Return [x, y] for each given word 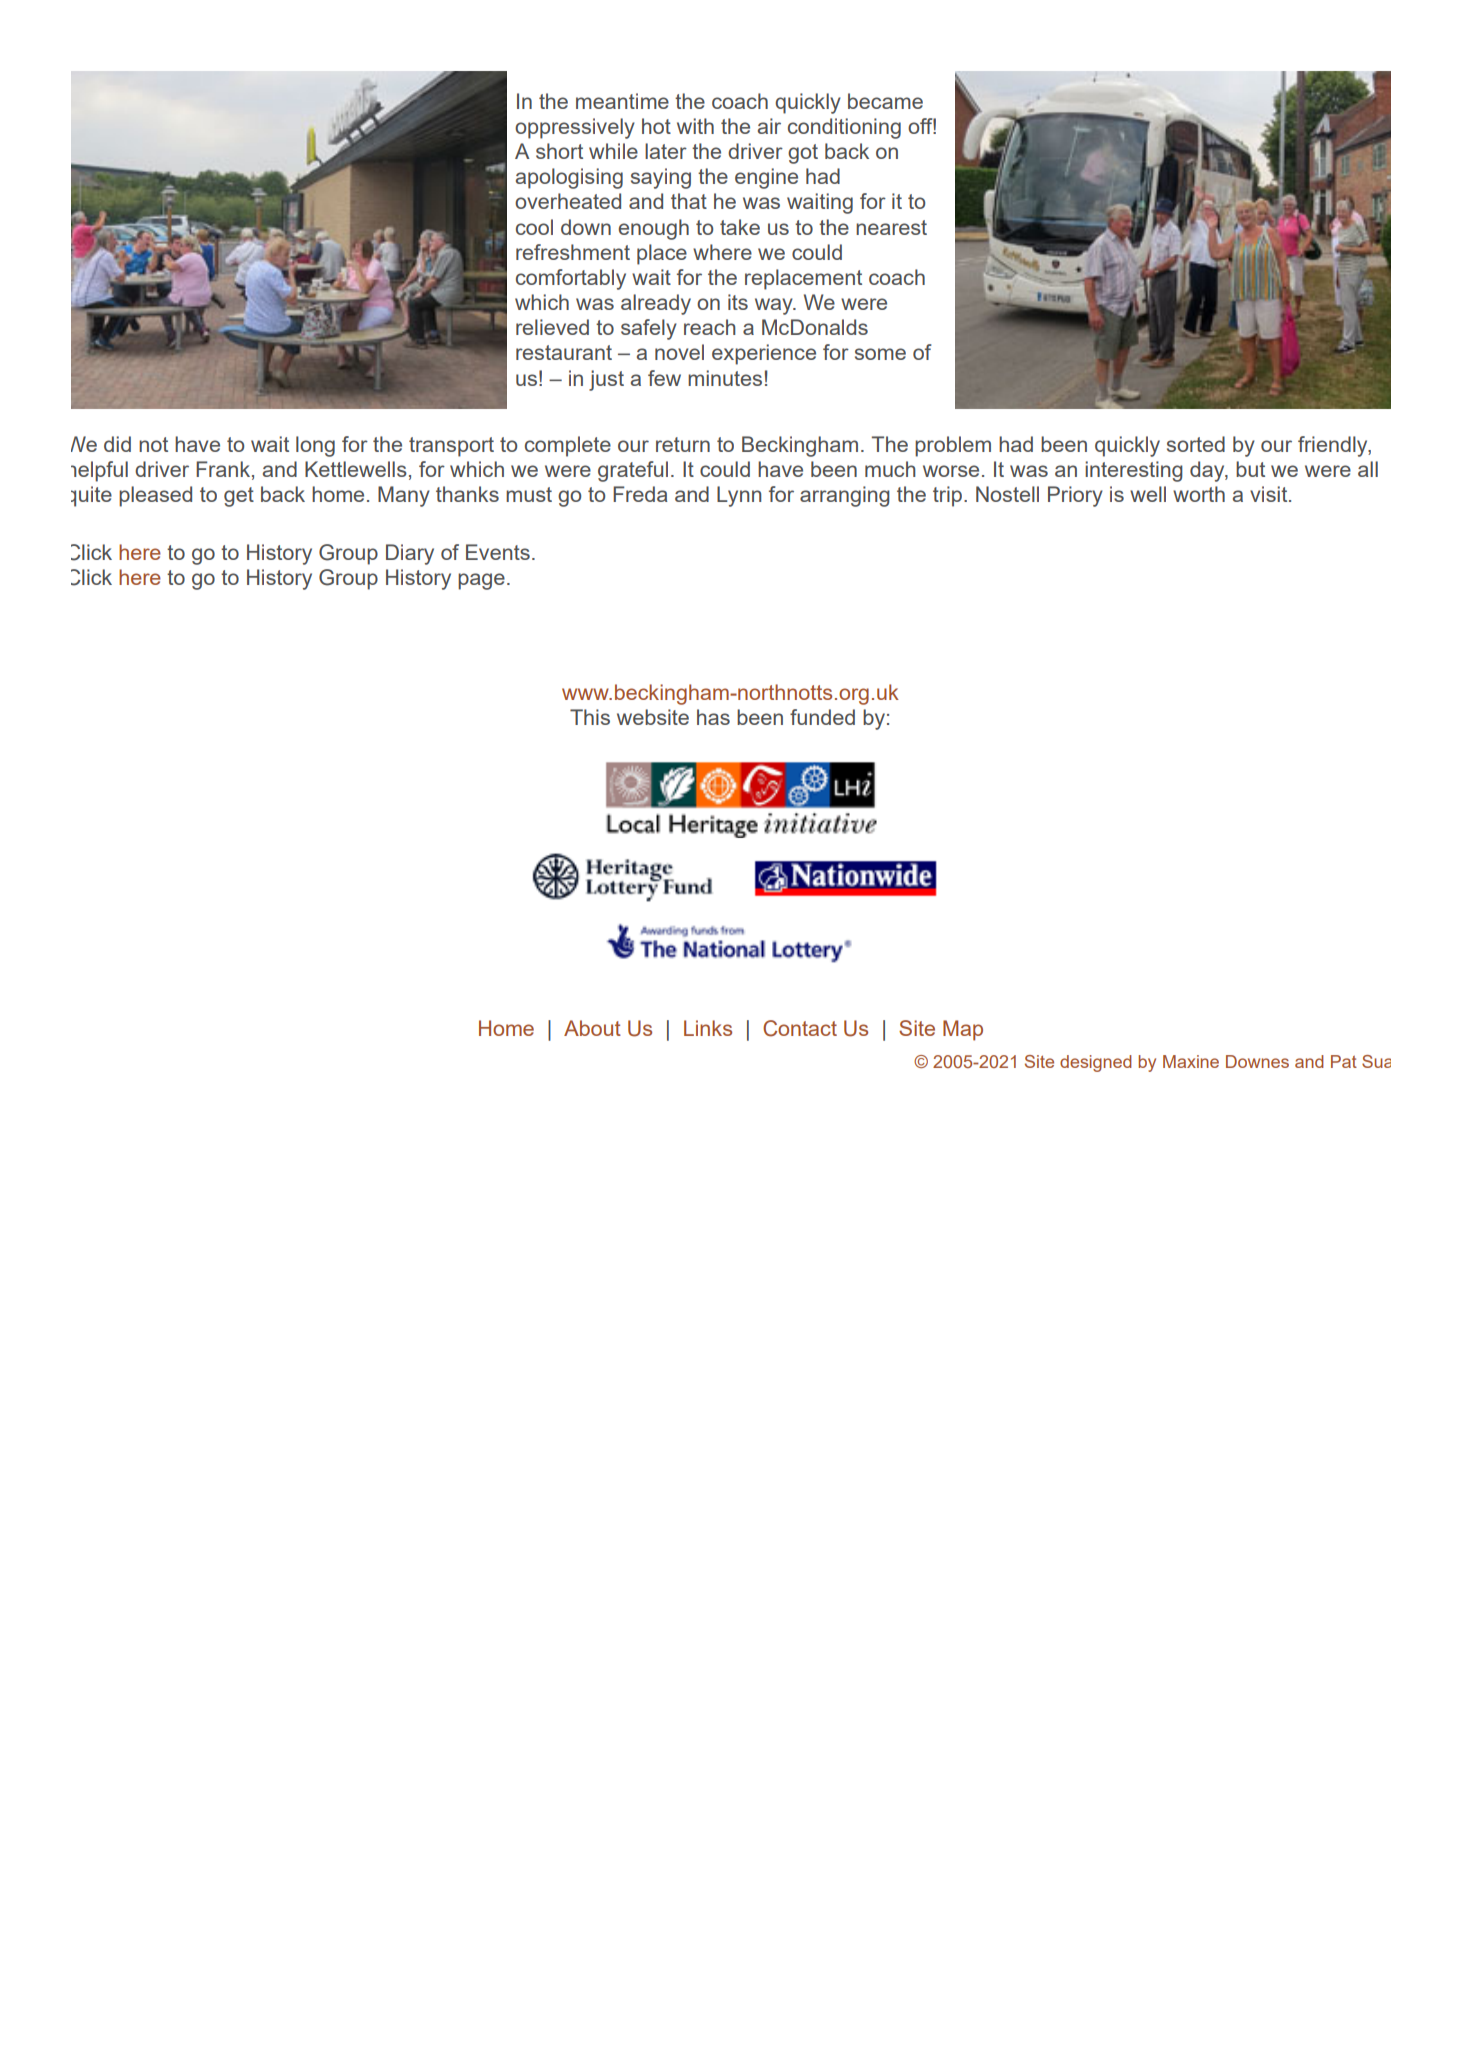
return [683, 444]
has [713, 717]
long [315, 446]
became [885, 101]
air [769, 126]
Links [708, 1028]
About [592, 1028]
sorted [1196, 444]
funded [822, 717]
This [590, 717]
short [559, 151]
